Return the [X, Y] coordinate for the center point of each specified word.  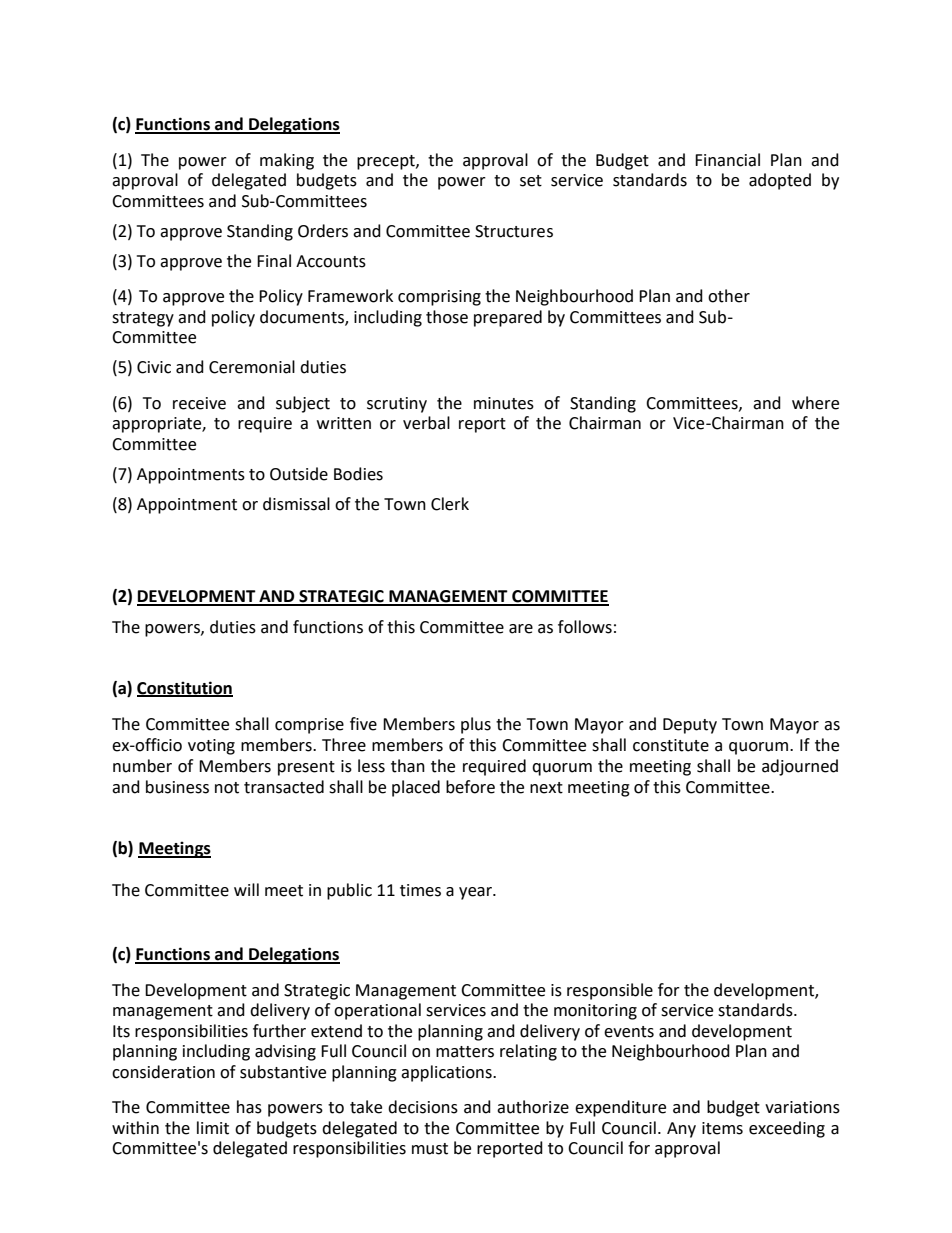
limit [213, 1128]
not [227, 788]
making [287, 161]
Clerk [450, 504]
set [531, 181]
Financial [727, 160]
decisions [423, 1107]
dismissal [296, 504]
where [815, 403]
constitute [671, 745]
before [470, 787]
